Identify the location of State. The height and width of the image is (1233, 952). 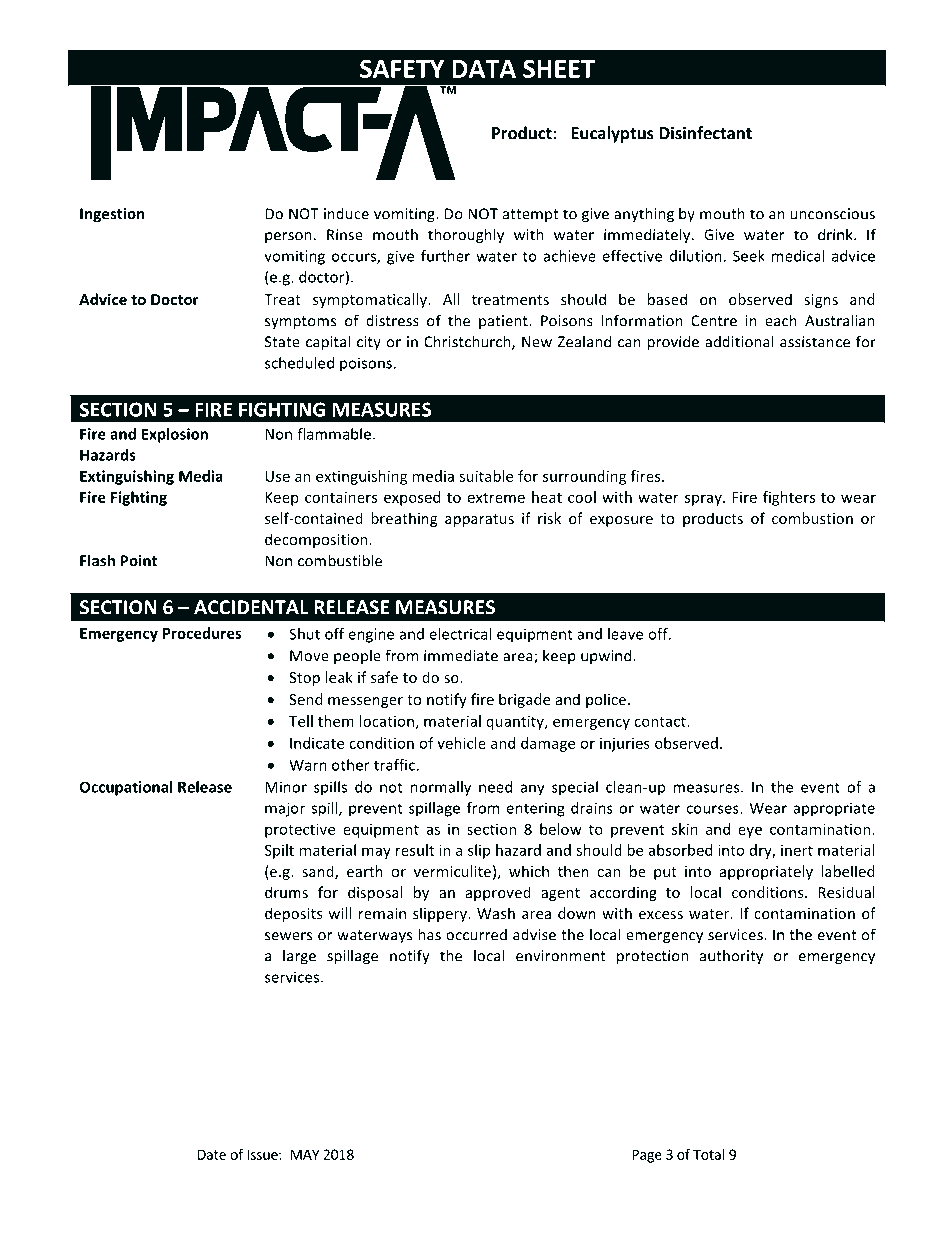
(282, 342).
